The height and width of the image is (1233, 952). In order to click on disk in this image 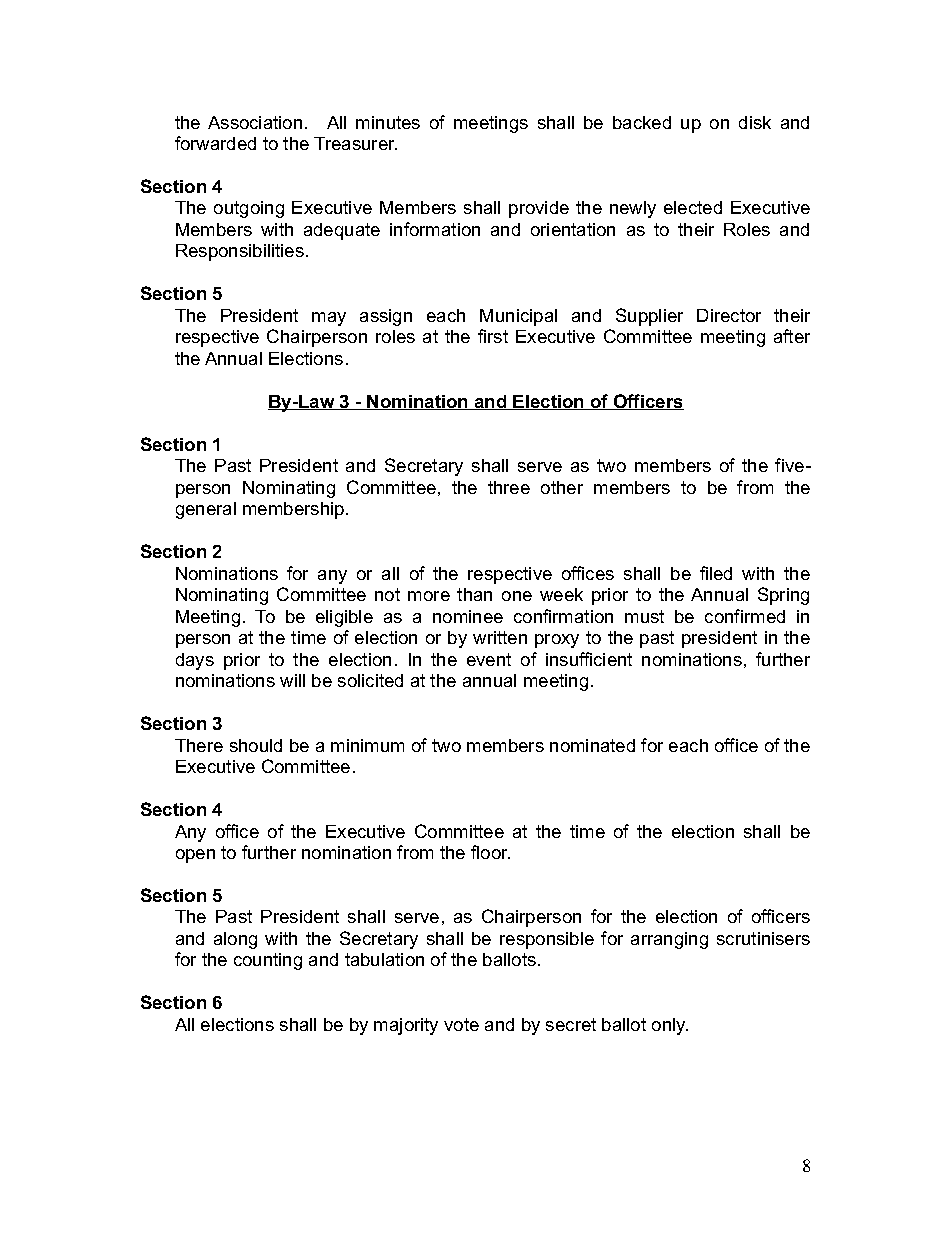, I will do `click(755, 122)`.
